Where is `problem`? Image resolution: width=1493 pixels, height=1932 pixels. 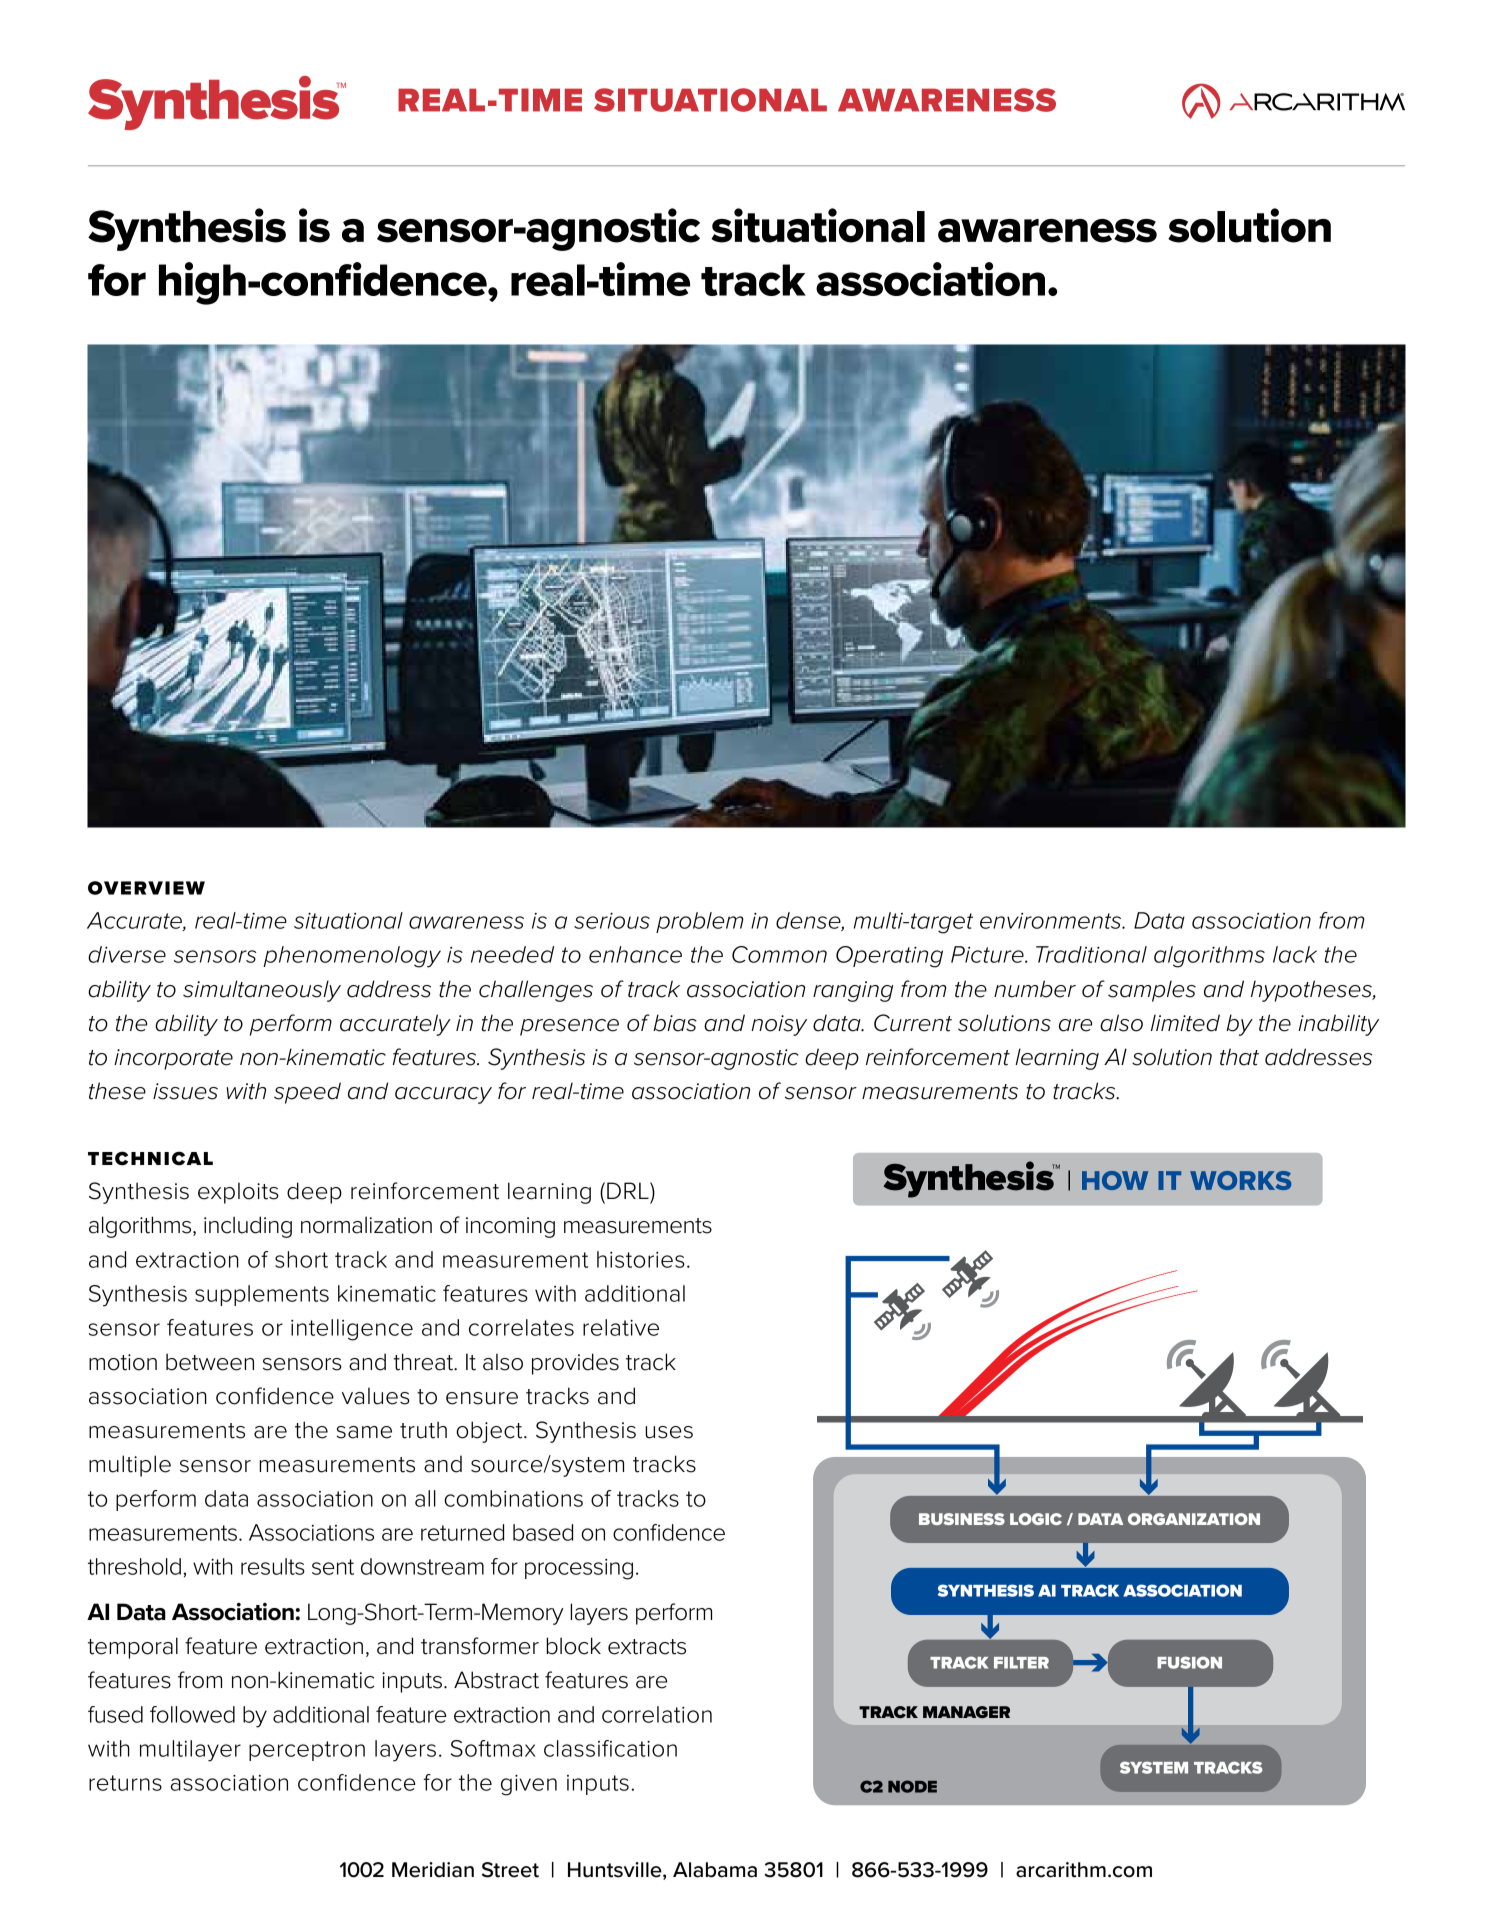 problem is located at coordinates (700, 922).
